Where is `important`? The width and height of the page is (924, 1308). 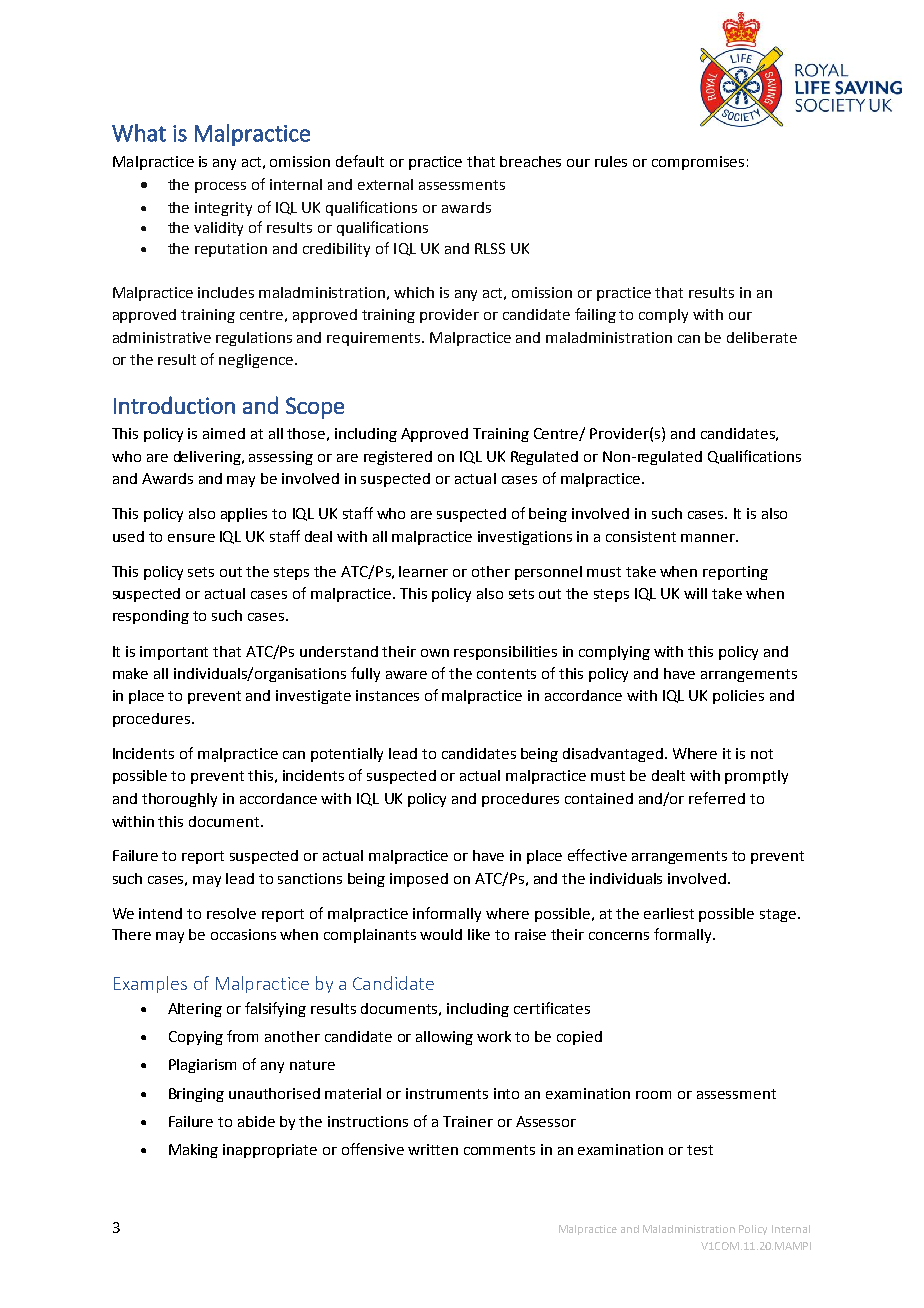
important is located at coordinates (174, 653).
